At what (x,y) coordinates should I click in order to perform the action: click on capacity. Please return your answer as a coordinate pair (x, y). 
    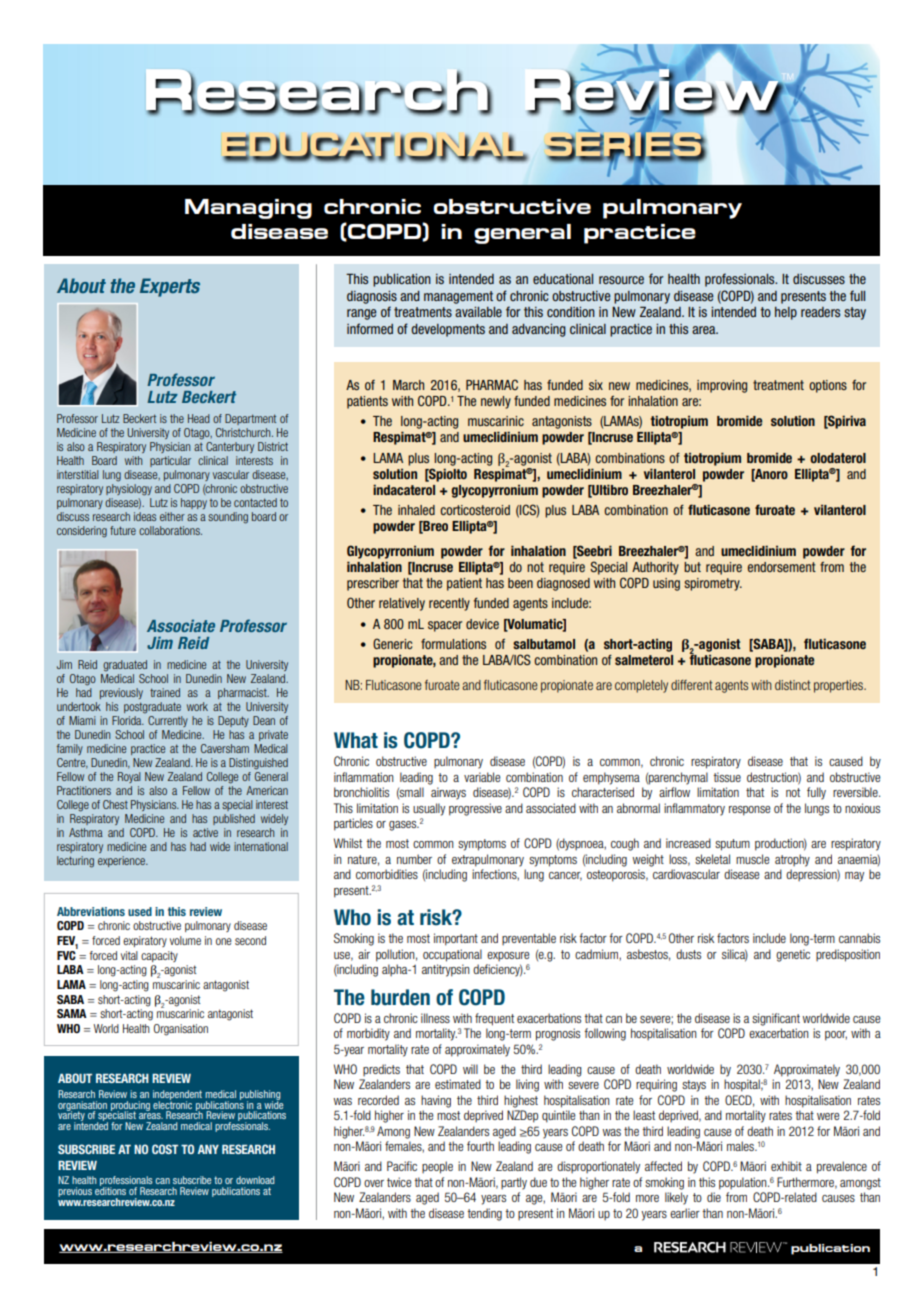
    Looking at the image, I should click on (159, 956).
